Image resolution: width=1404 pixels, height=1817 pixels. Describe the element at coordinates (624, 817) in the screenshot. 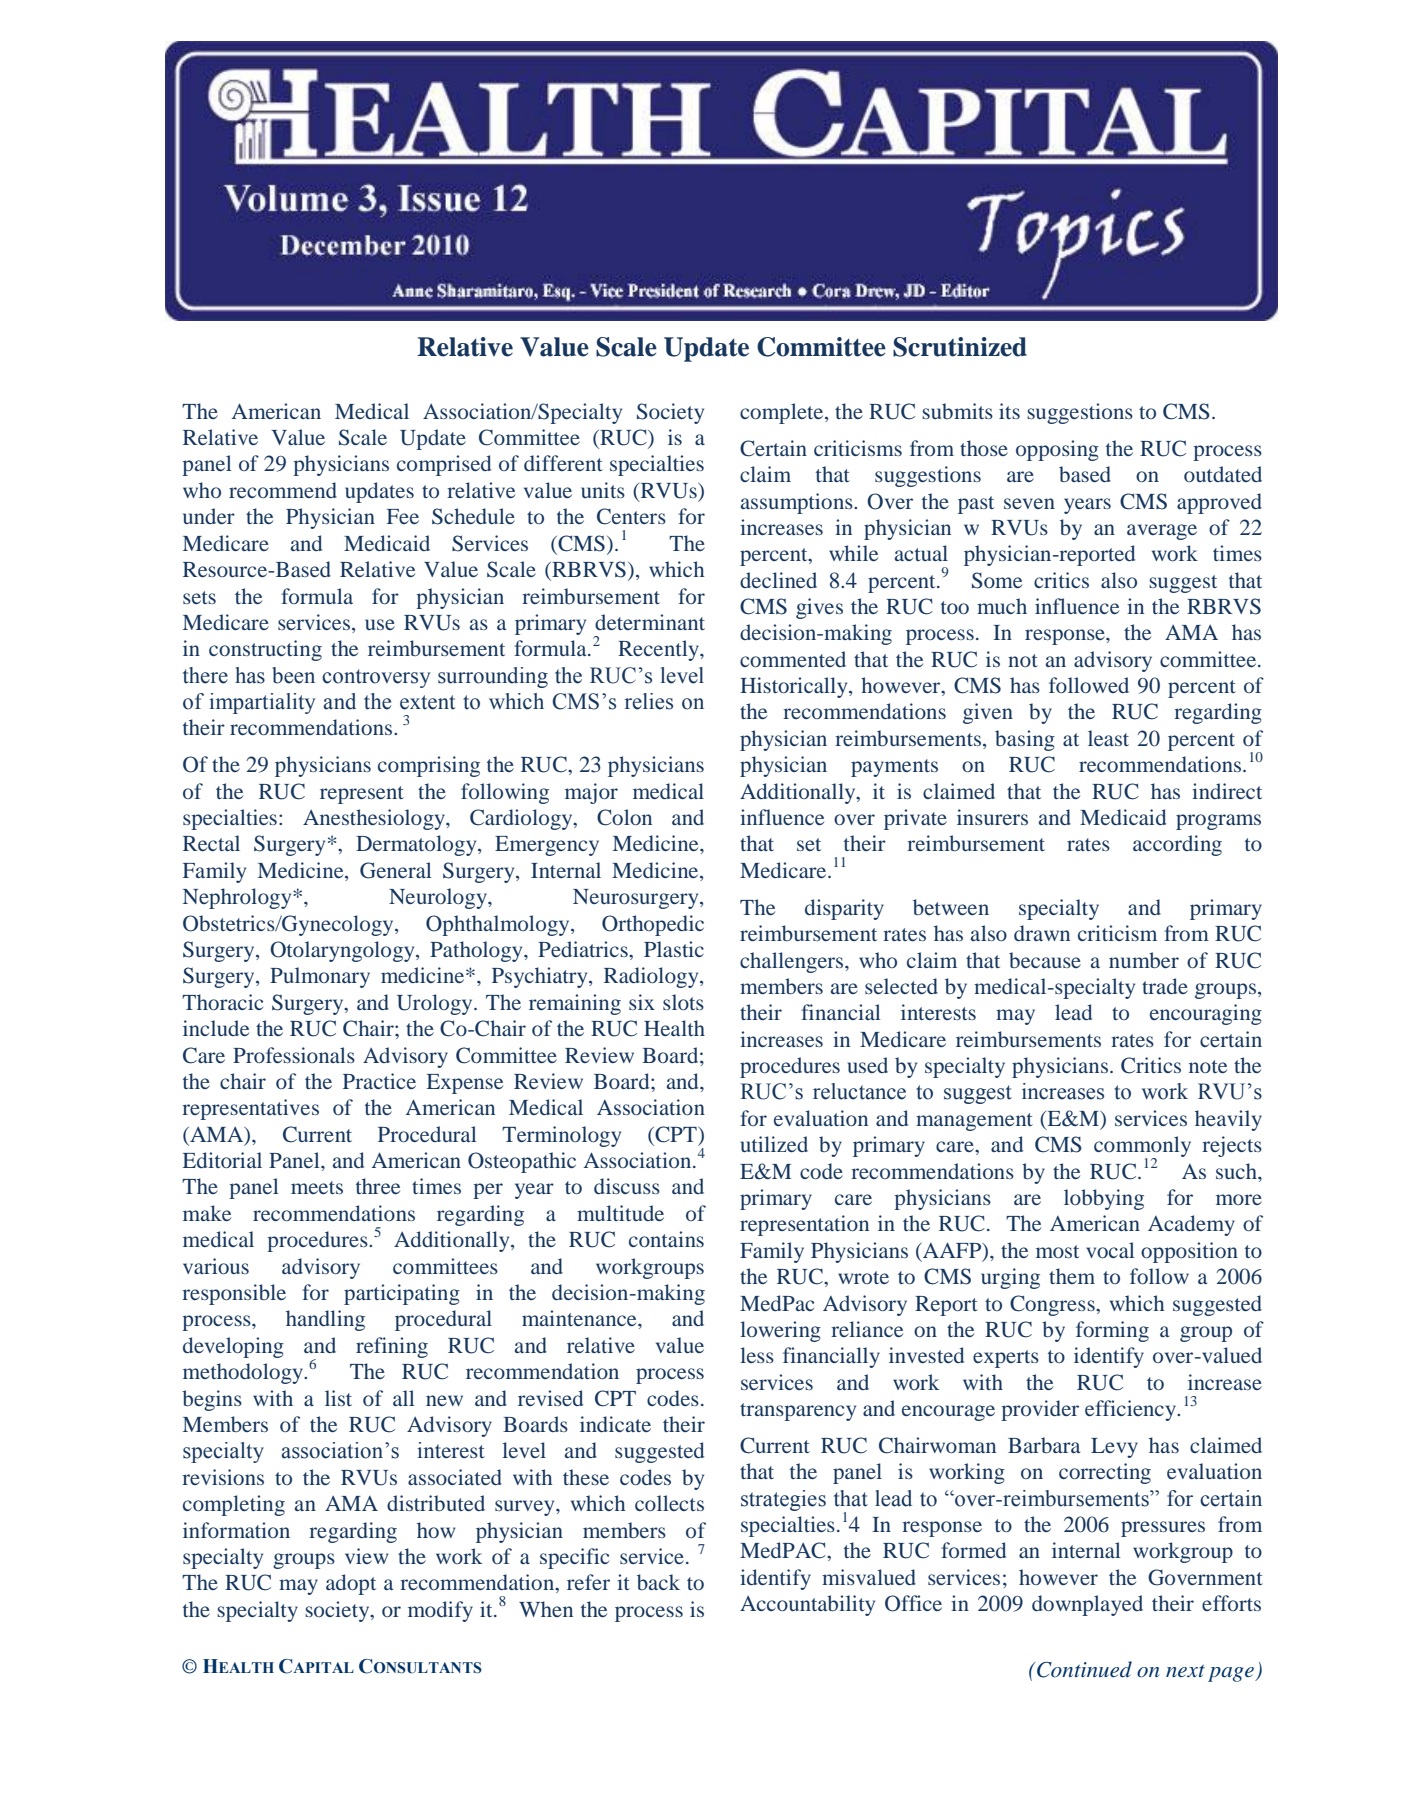

I see `Colon` at that location.
